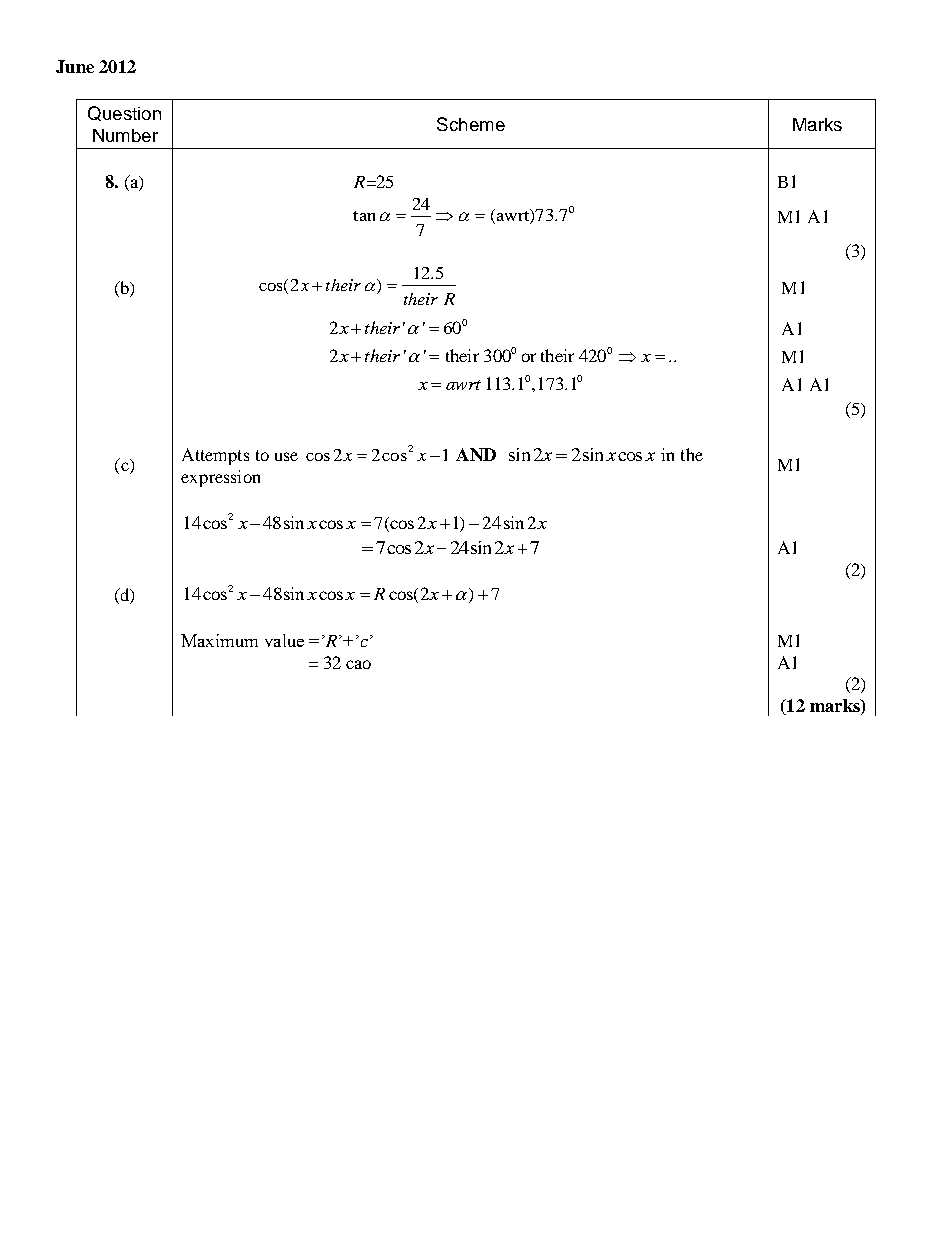 This screenshot has height=1233, width=952. I want to click on value, so click(284, 640).
